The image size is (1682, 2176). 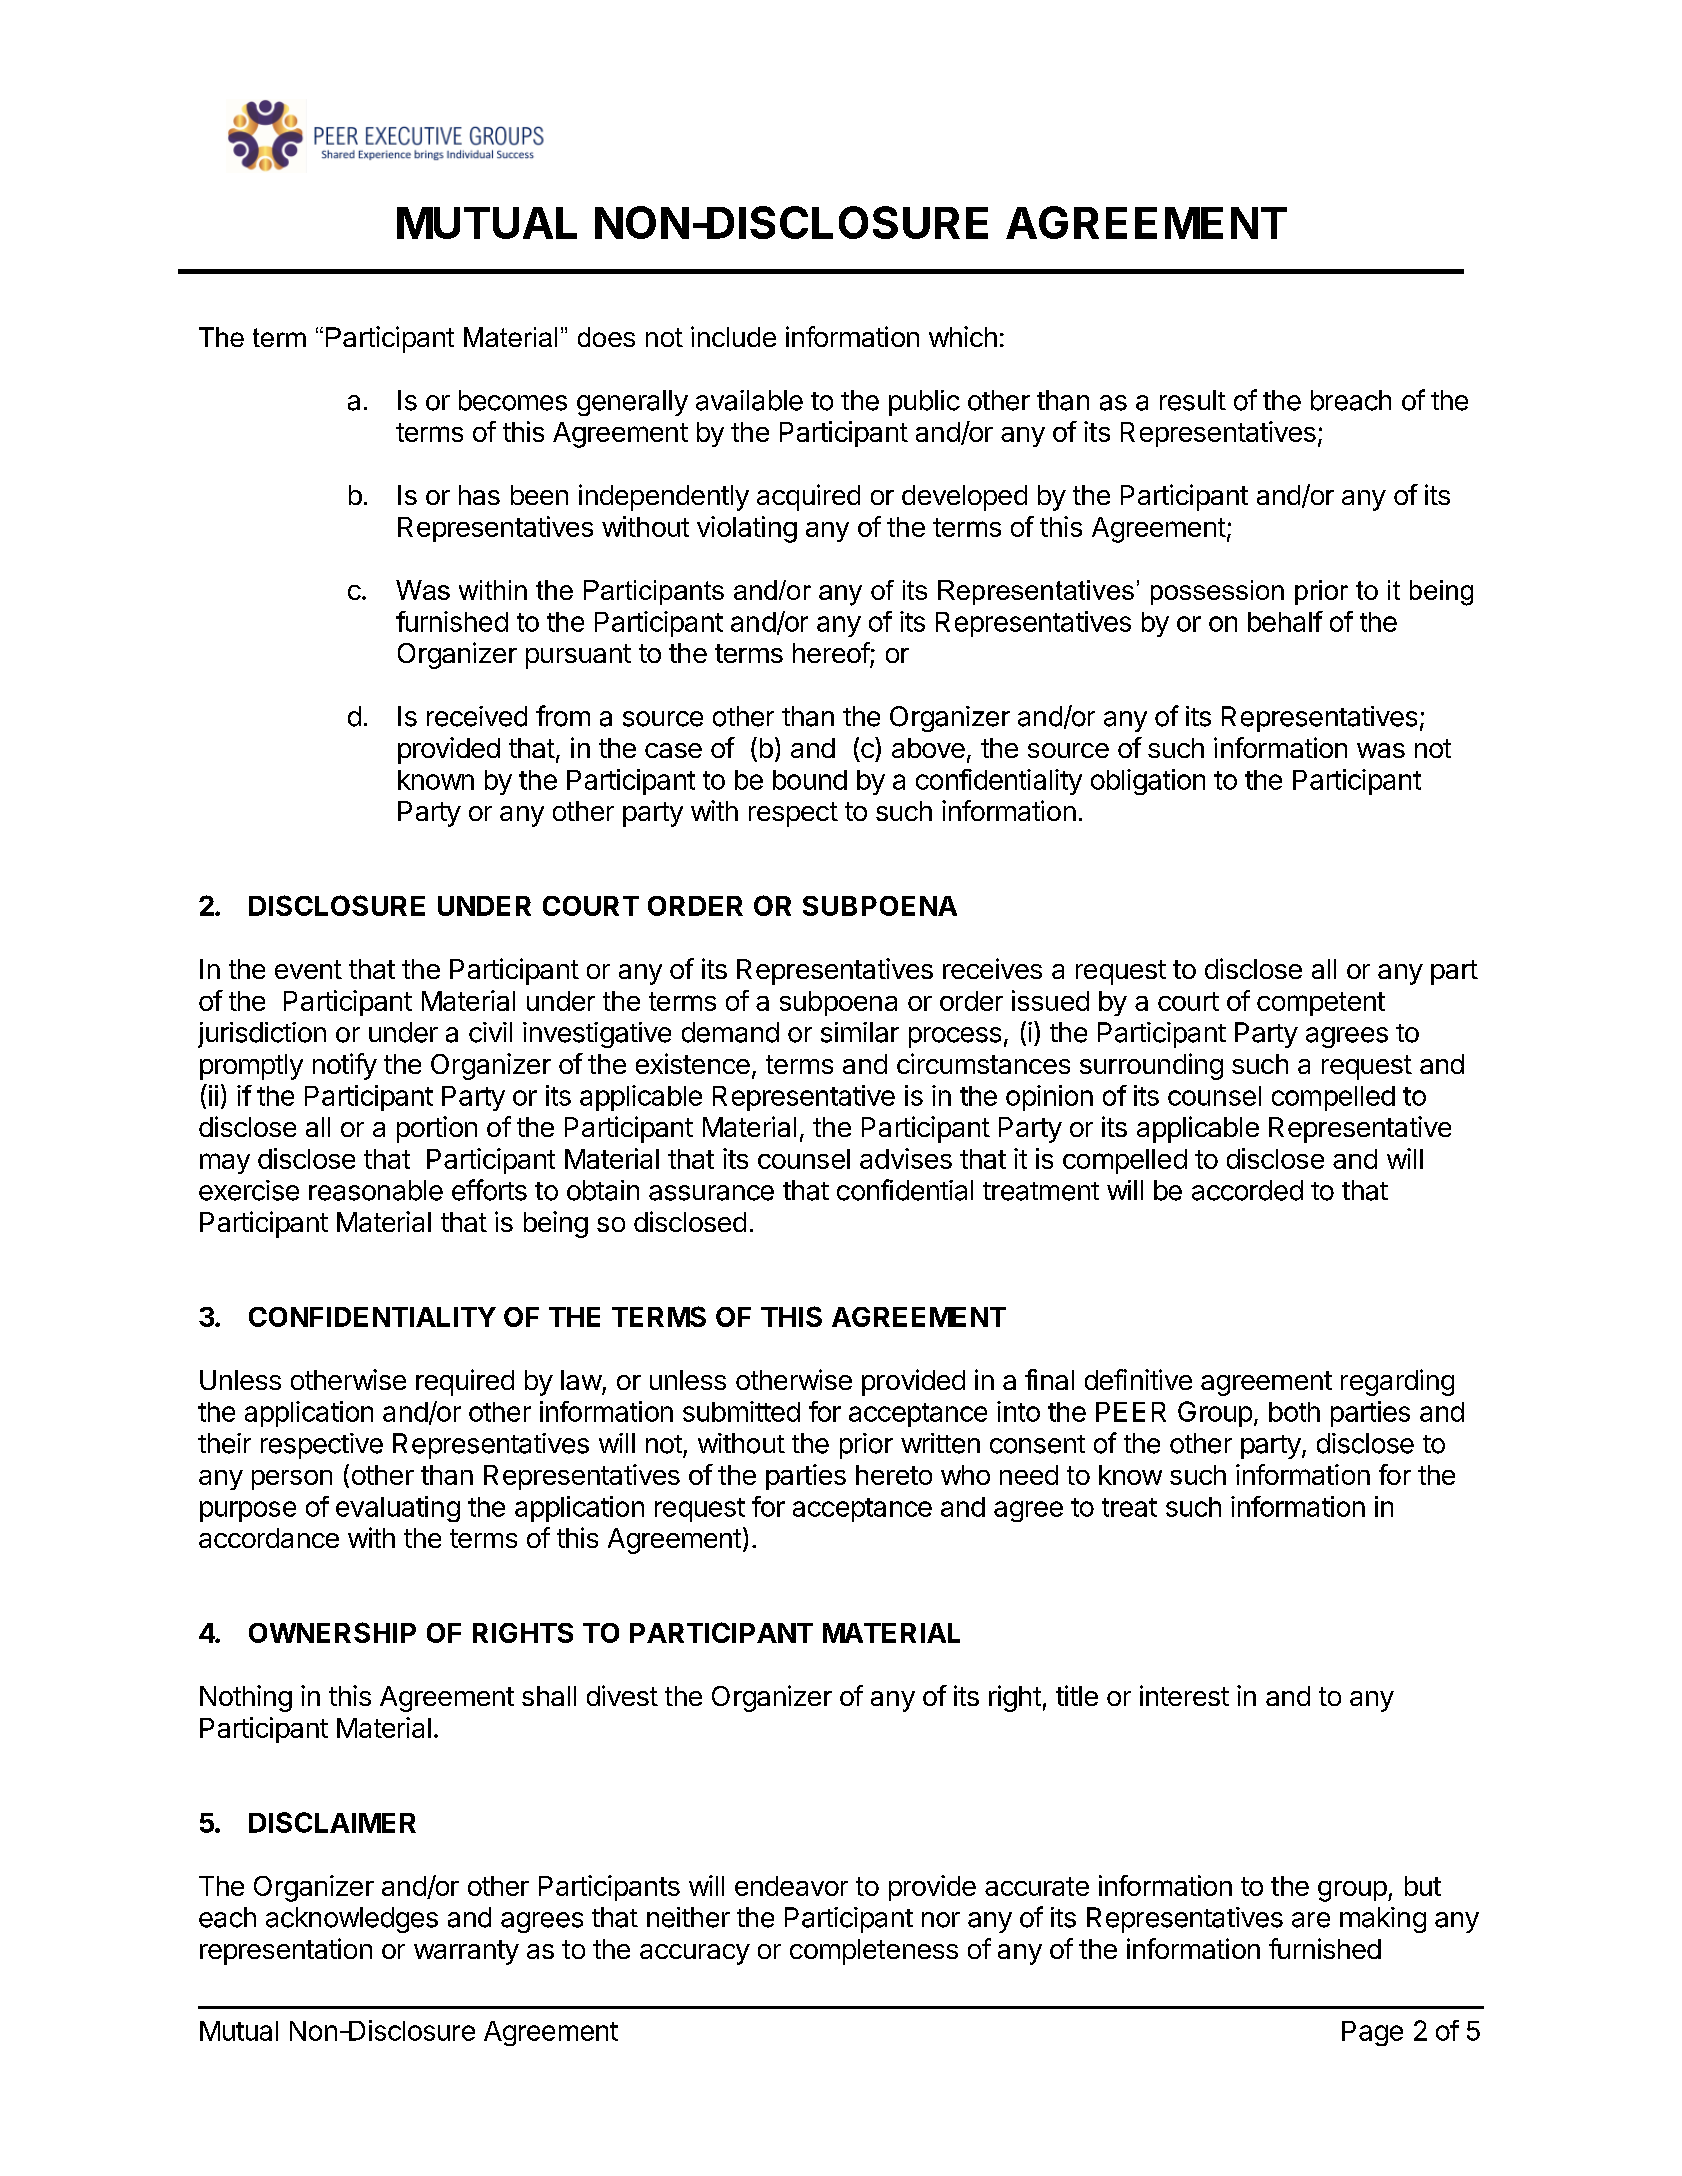 What do you see at coordinates (376, 1190) in the screenshot?
I see `reasonable` at bounding box center [376, 1190].
